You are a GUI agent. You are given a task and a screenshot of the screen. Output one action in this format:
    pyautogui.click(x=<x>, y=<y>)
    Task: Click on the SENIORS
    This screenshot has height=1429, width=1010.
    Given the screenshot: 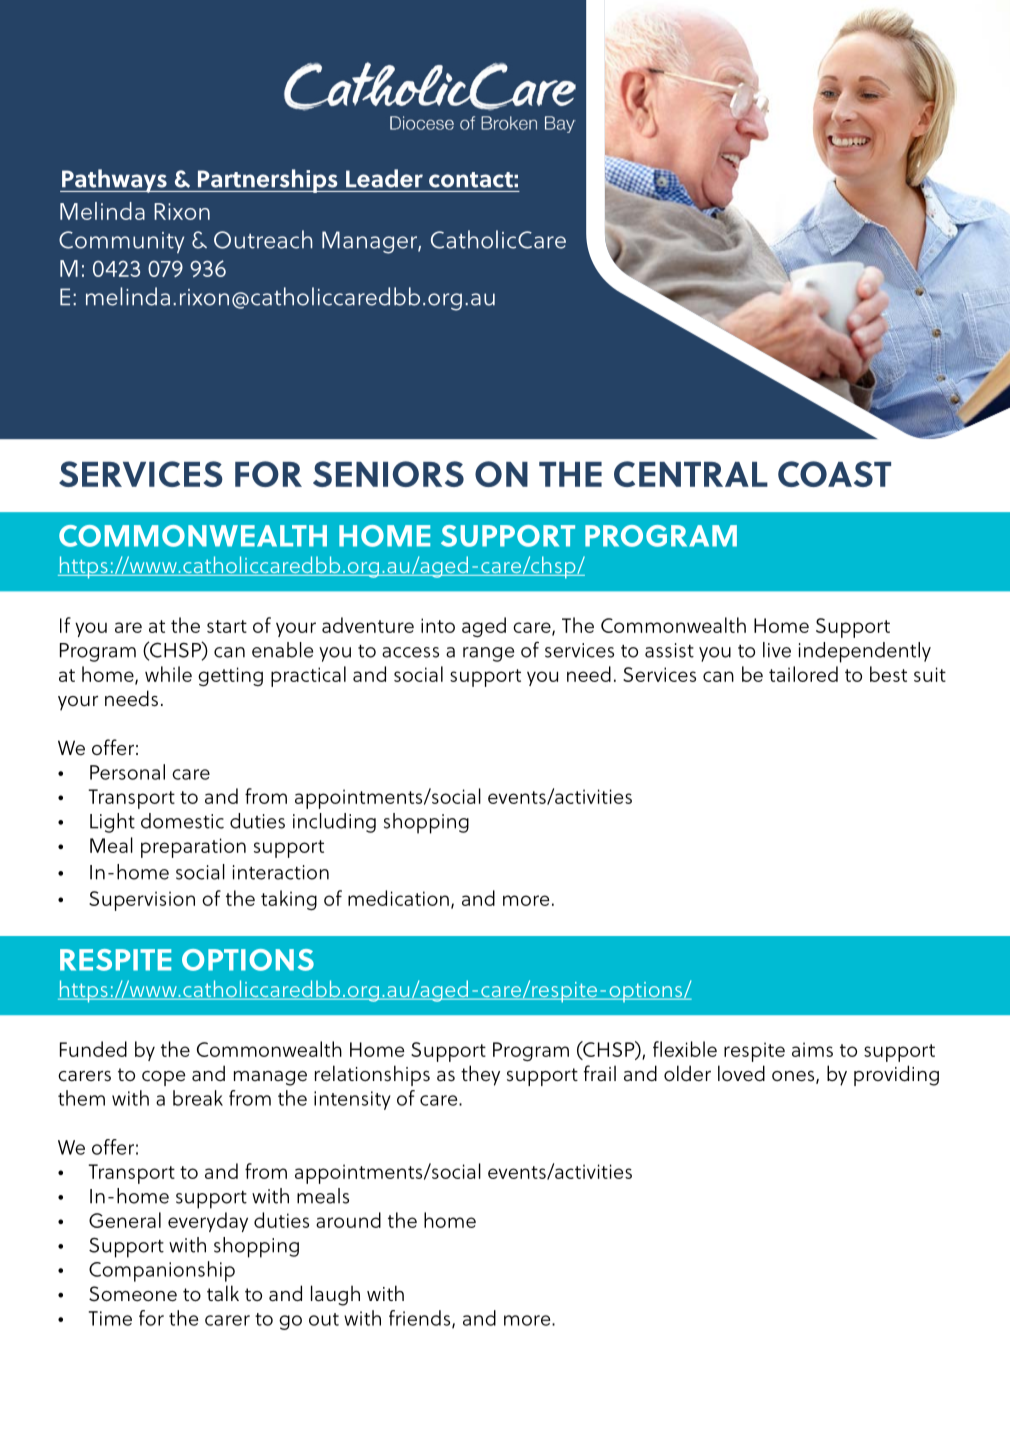 What is the action you would take?
    pyautogui.click(x=388, y=474)
